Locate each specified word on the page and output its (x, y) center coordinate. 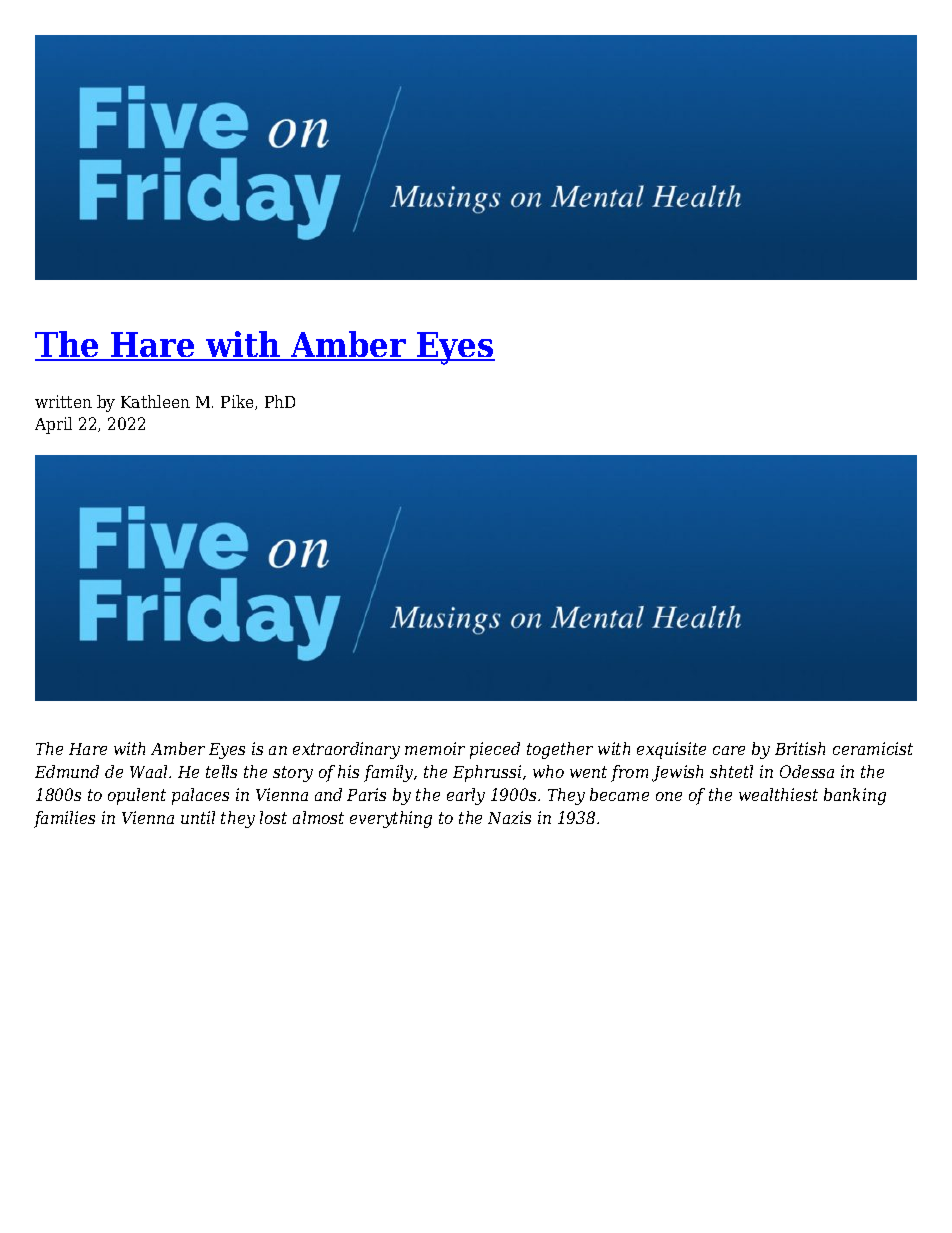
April (53, 425)
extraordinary (346, 750)
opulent (137, 796)
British (800, 748)
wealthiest (778, 794)
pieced (495, 750)
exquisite (671, 750)
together (560, 750)
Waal (150, 771)
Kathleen (155, 401)
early (466, 796)
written (63, 401)
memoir (435, 748)
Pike (238, 402)
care (729, 750)
